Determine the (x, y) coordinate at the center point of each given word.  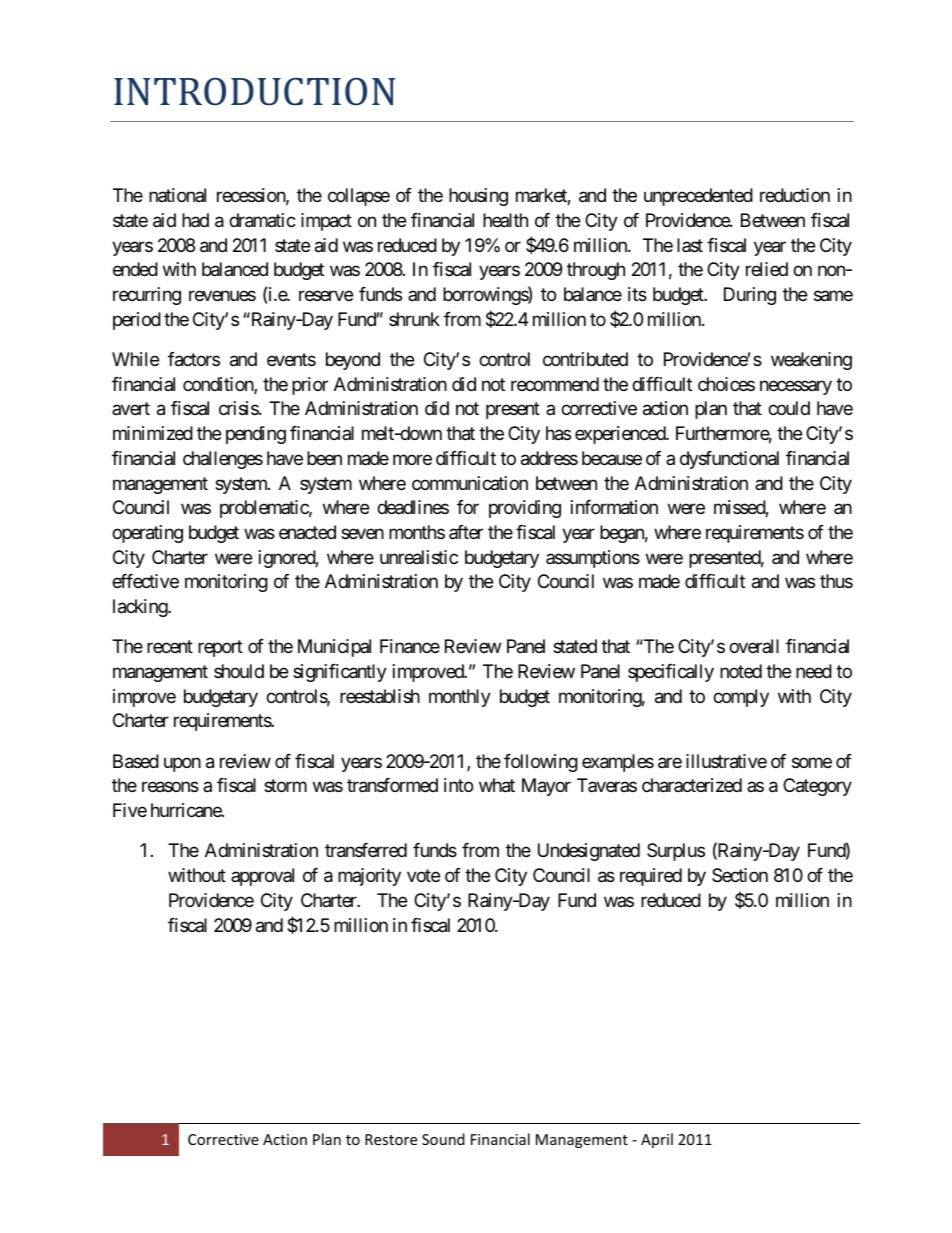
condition (219, 385)
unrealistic (419, 557)
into (458, 785)
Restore (391, 1139)
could (789, 408)
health (505, 220)
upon (182, 764)
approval (262, 877)
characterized (692, 785)
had (195, 220)
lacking (141, 608)
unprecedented (698, 197)
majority (369, 877)
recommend (555, 384)
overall (754, 646)
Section (740, 875)
